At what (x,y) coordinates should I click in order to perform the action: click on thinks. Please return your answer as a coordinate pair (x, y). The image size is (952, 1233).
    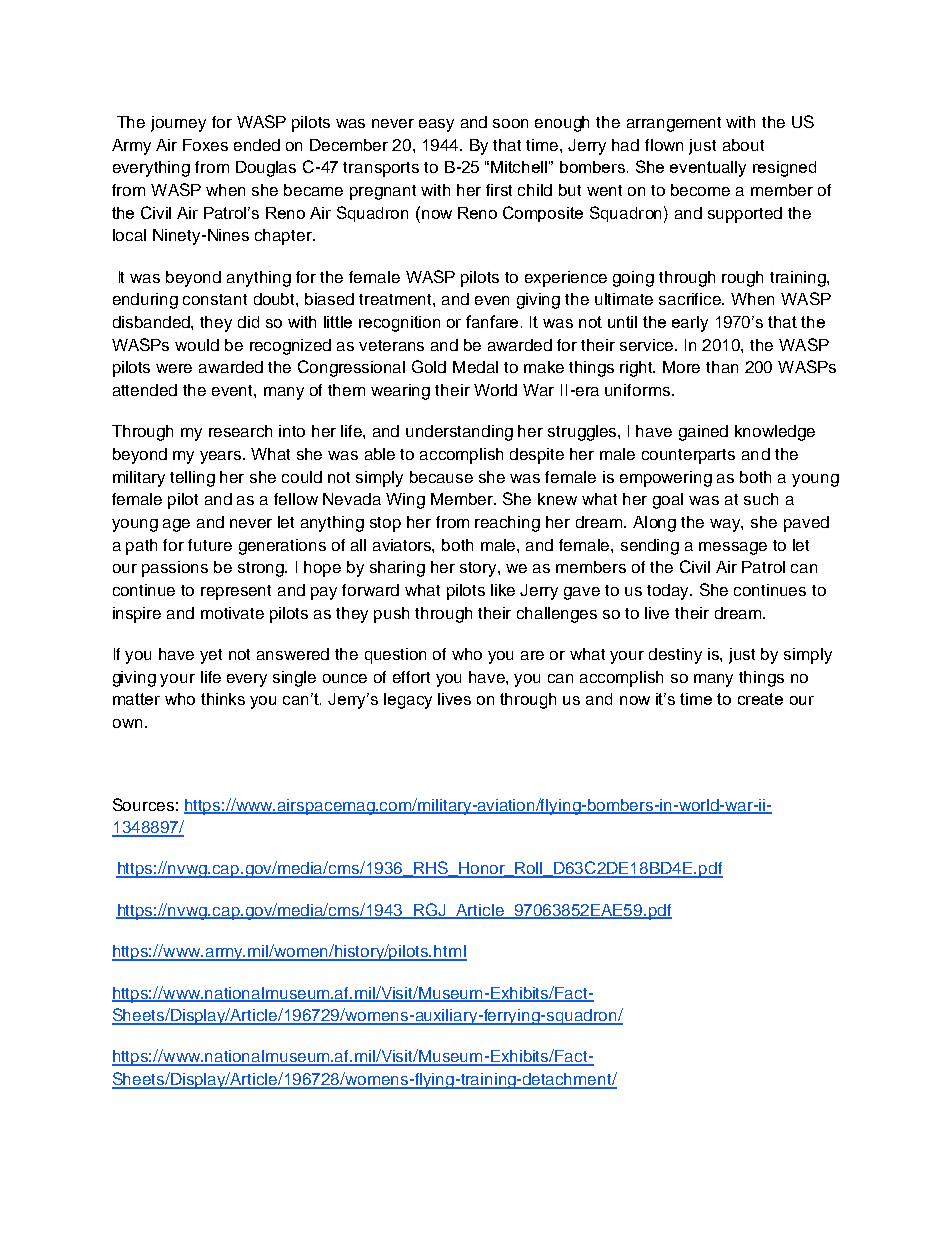
    Looking at the image, I should click on (223, 699).
